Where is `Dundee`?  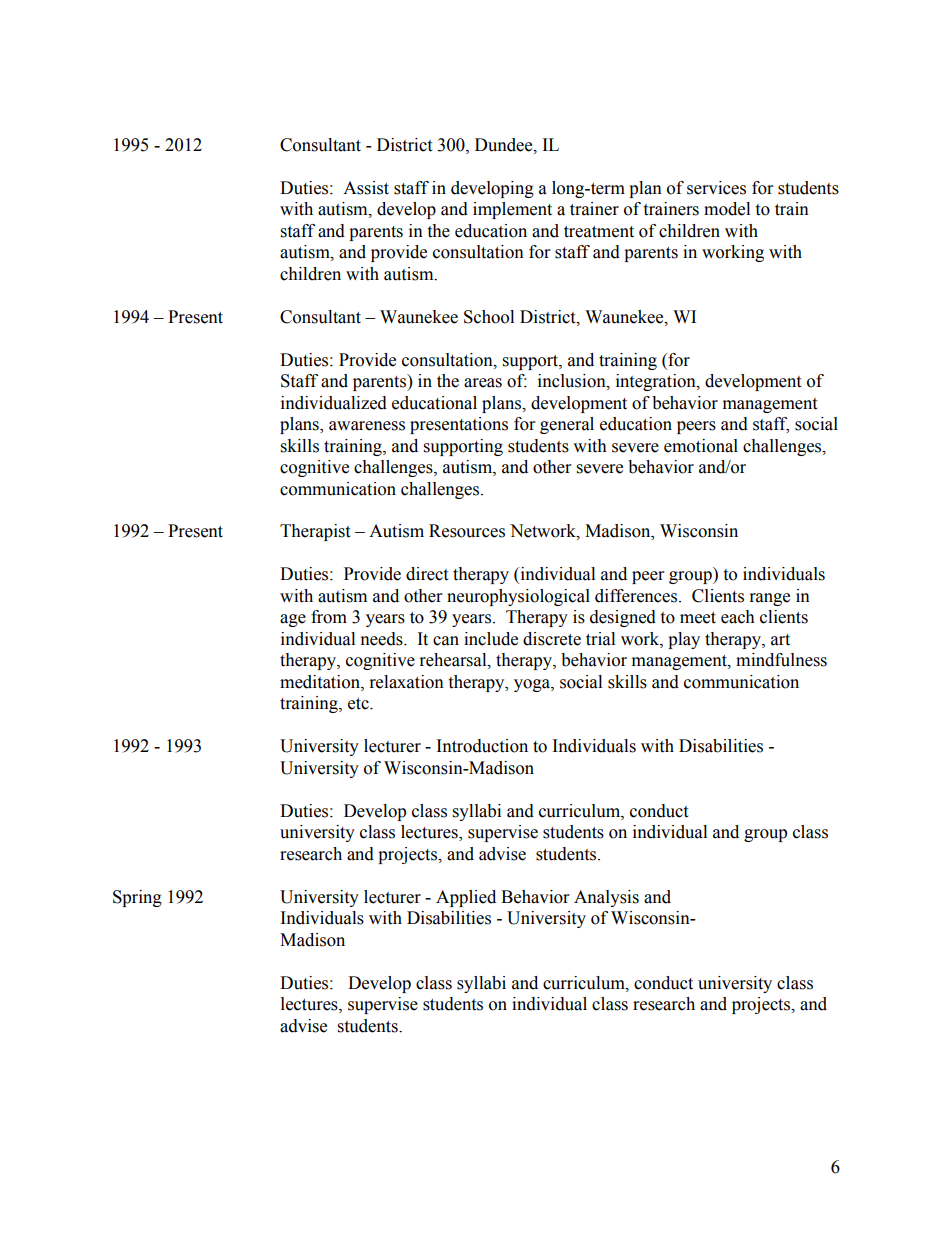 Dundee is located at coordinates (505, 145).
